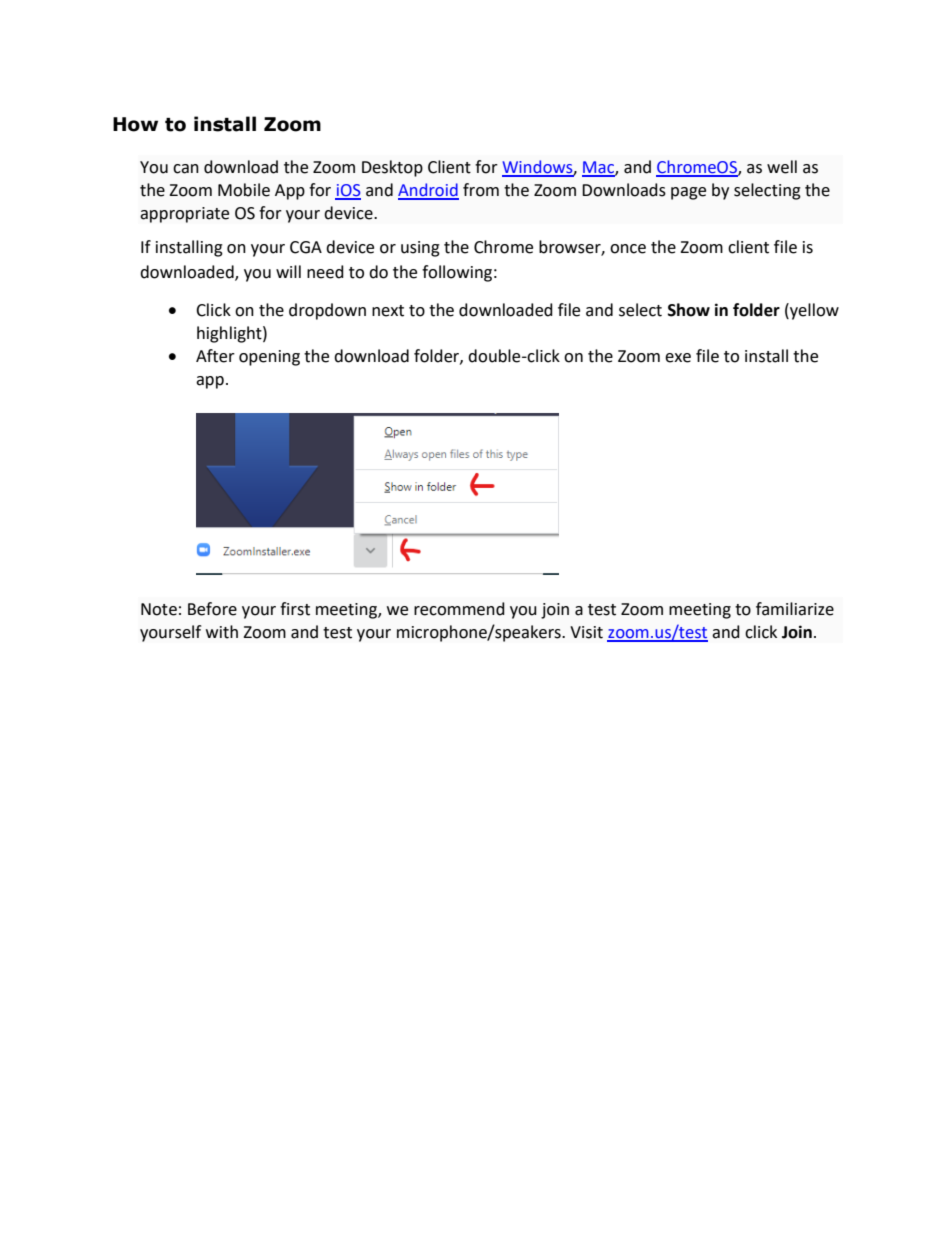  I want to click on will, so click(288, 271).
